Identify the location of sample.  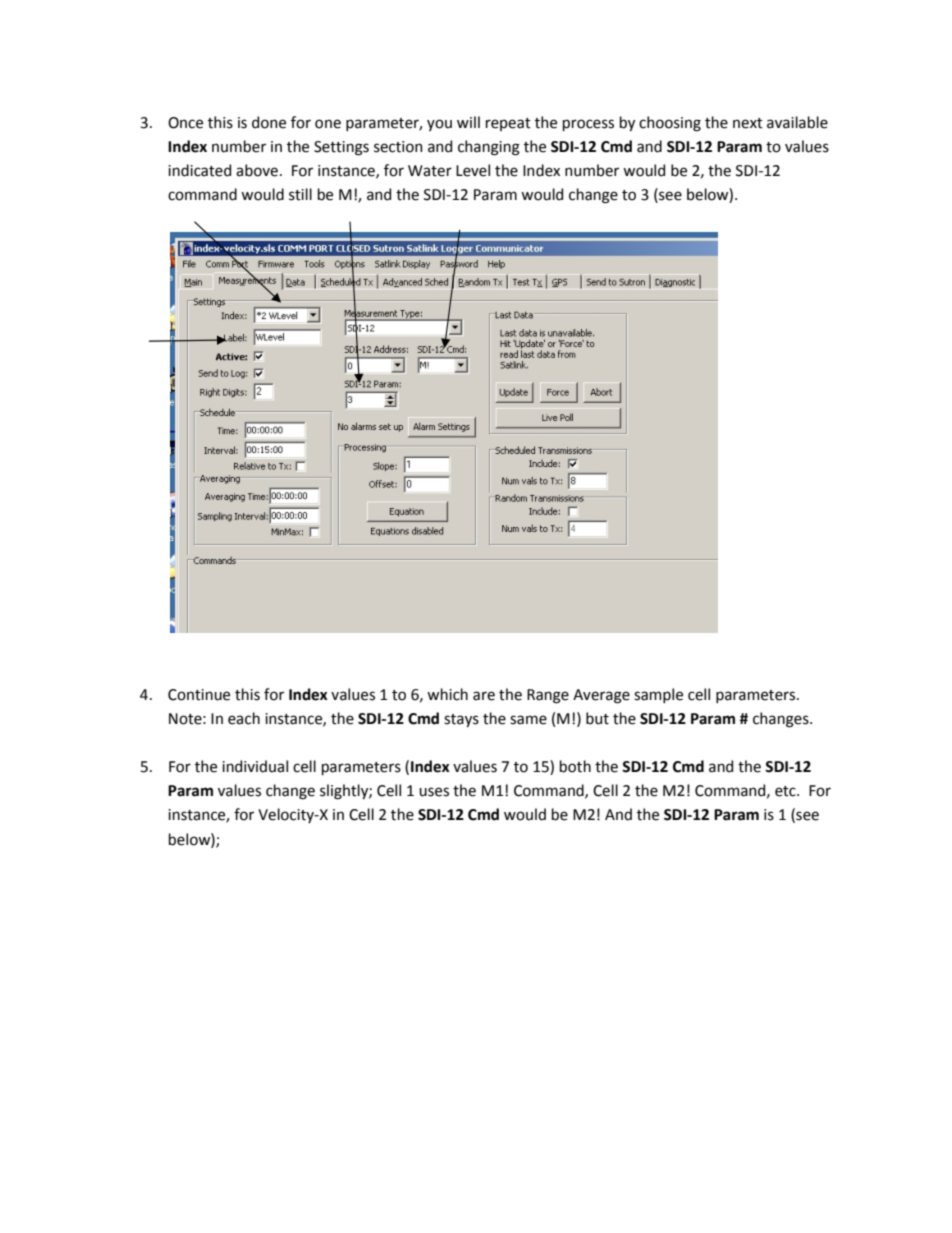
(658, 695).
